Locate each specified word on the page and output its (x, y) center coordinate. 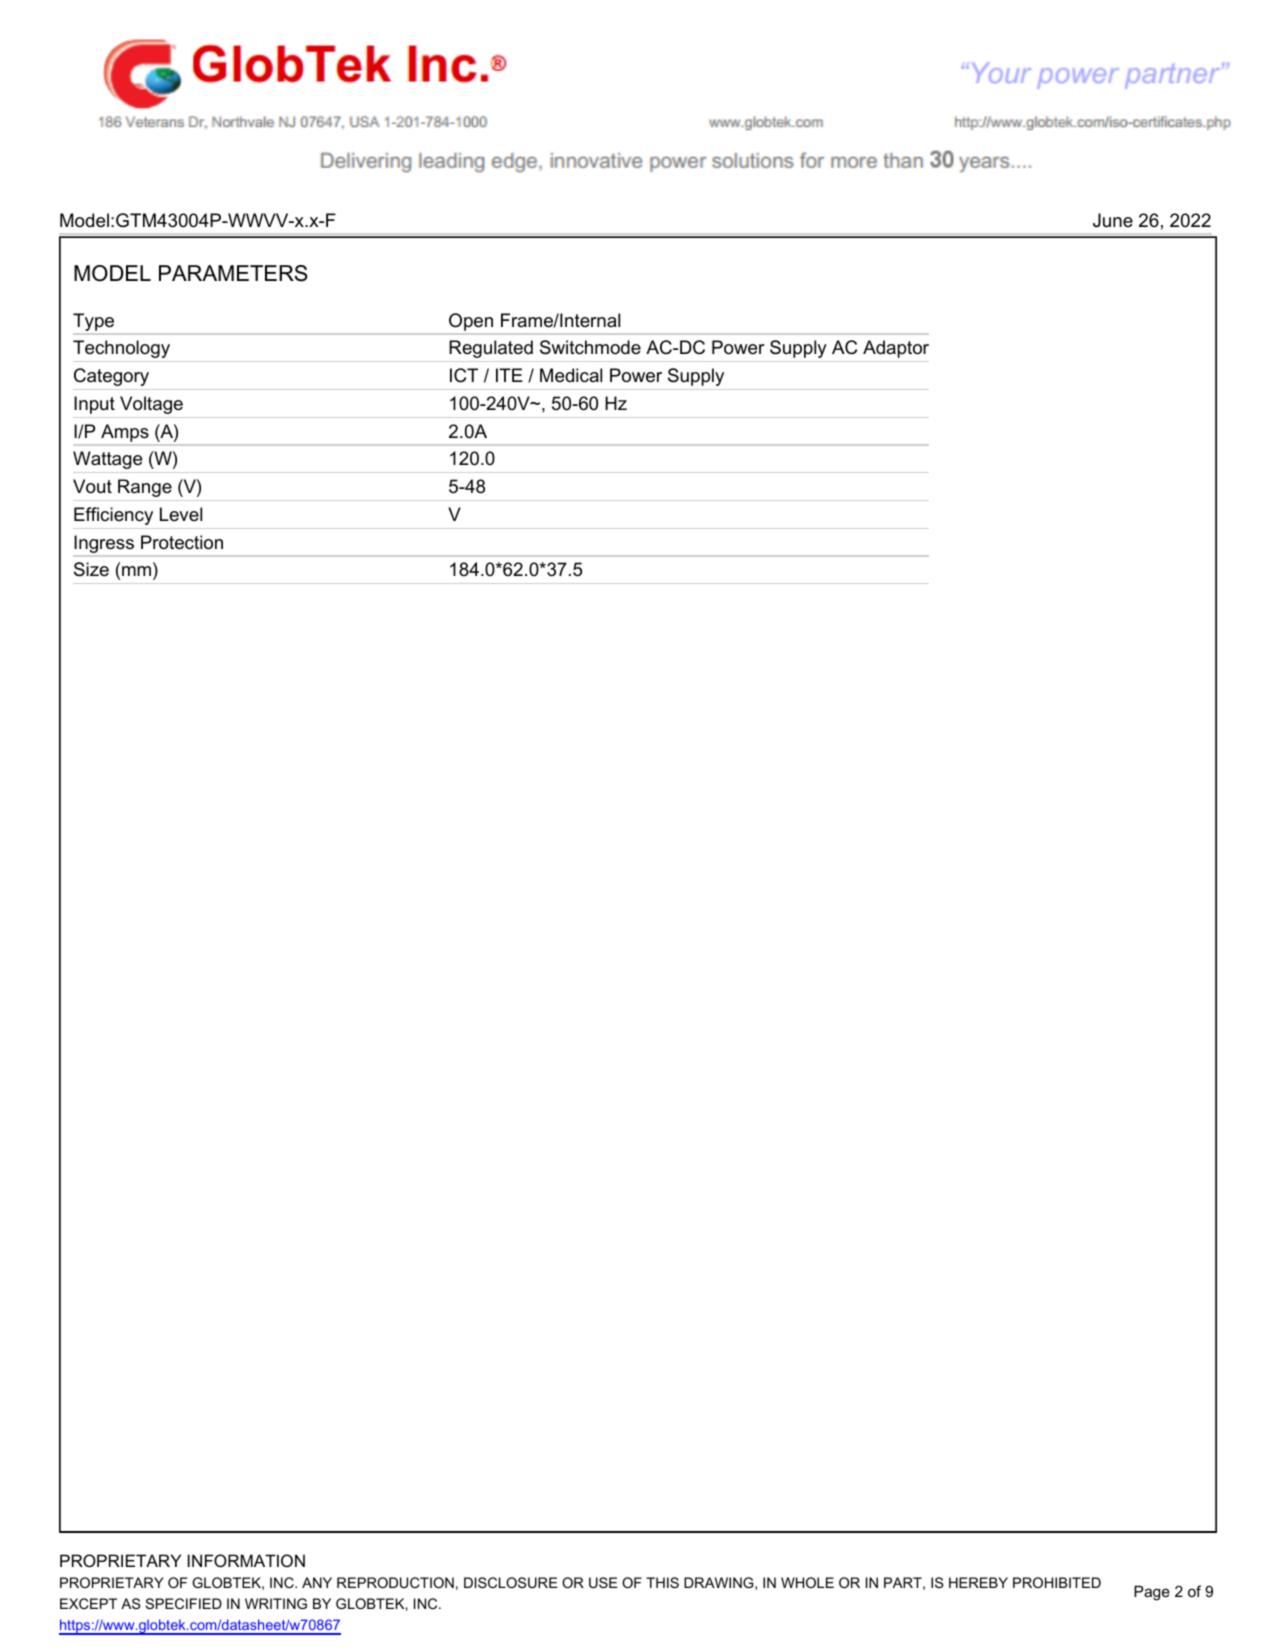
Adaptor (896, 349)
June (1113, 220)
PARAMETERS (233, 273)
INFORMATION (246, 1560)
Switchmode (590, 347)
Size (91, 569)
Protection (182, 542)
